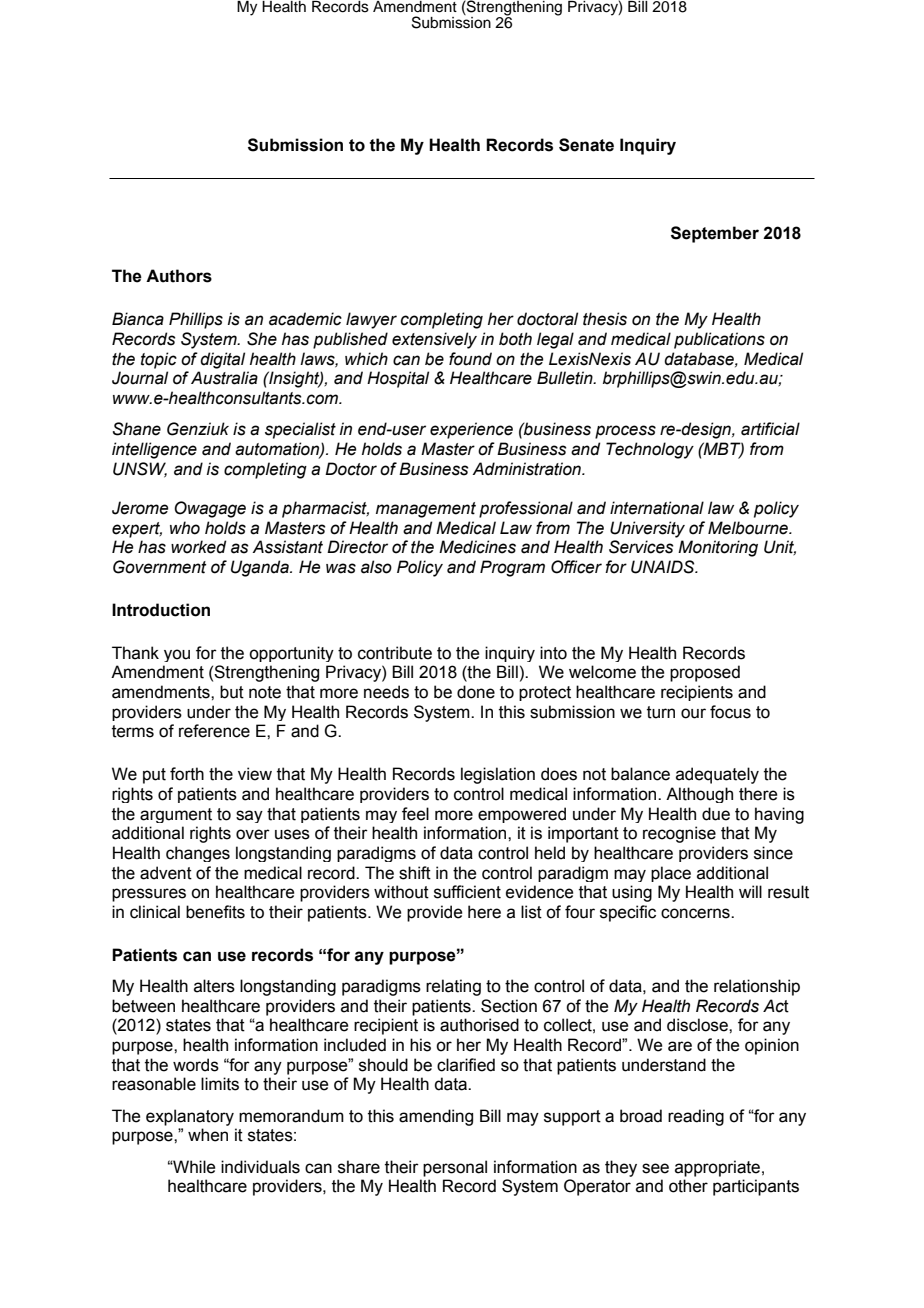  What do you see at coordinates (208, 1135) in the screenshot?
I see `when` at bounding box center [208, 1135].
